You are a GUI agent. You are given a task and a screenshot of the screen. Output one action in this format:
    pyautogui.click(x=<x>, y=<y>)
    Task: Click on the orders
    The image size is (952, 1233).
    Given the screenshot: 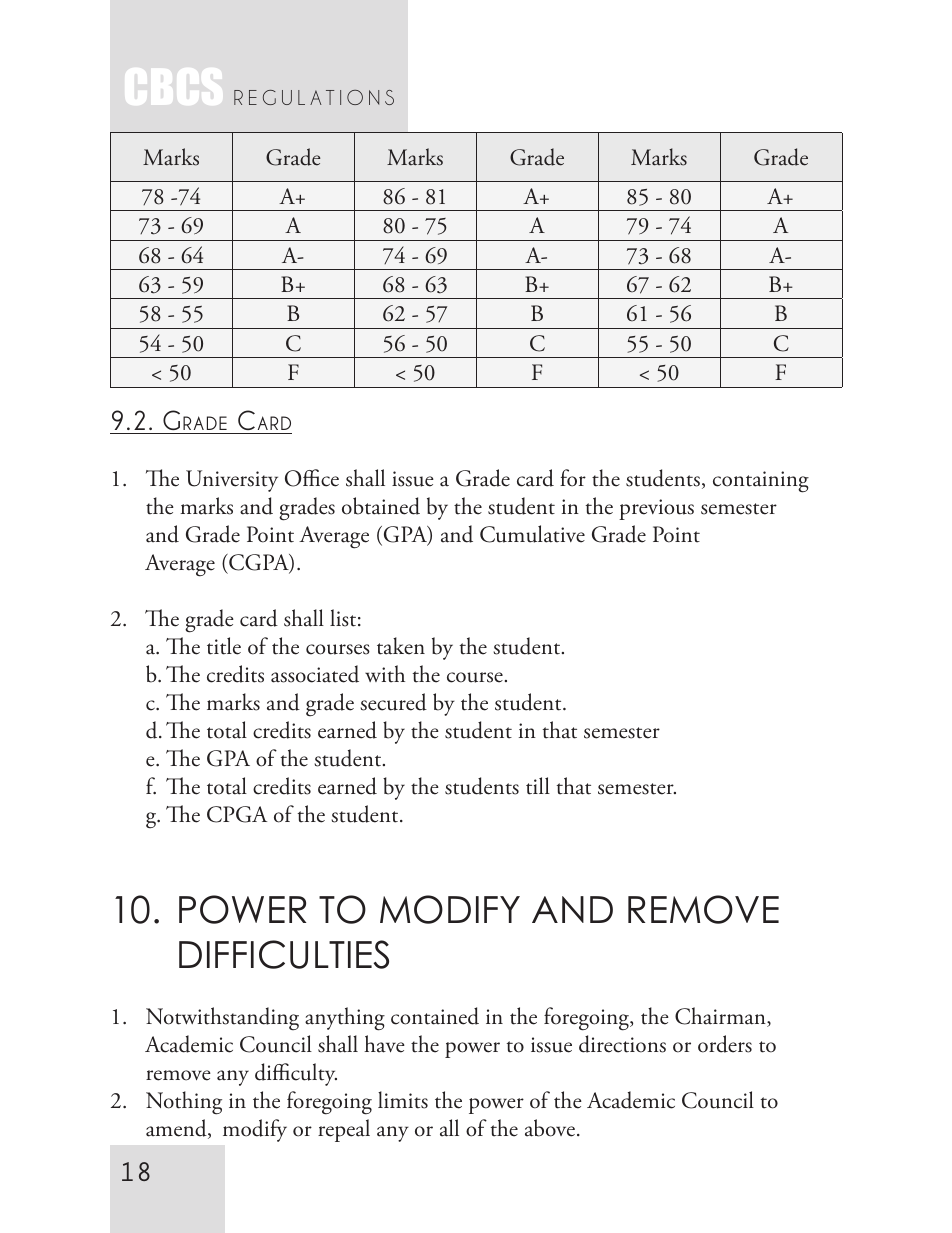 What is the action you would take?
    pyautogui.click(x=725, y=1044)
